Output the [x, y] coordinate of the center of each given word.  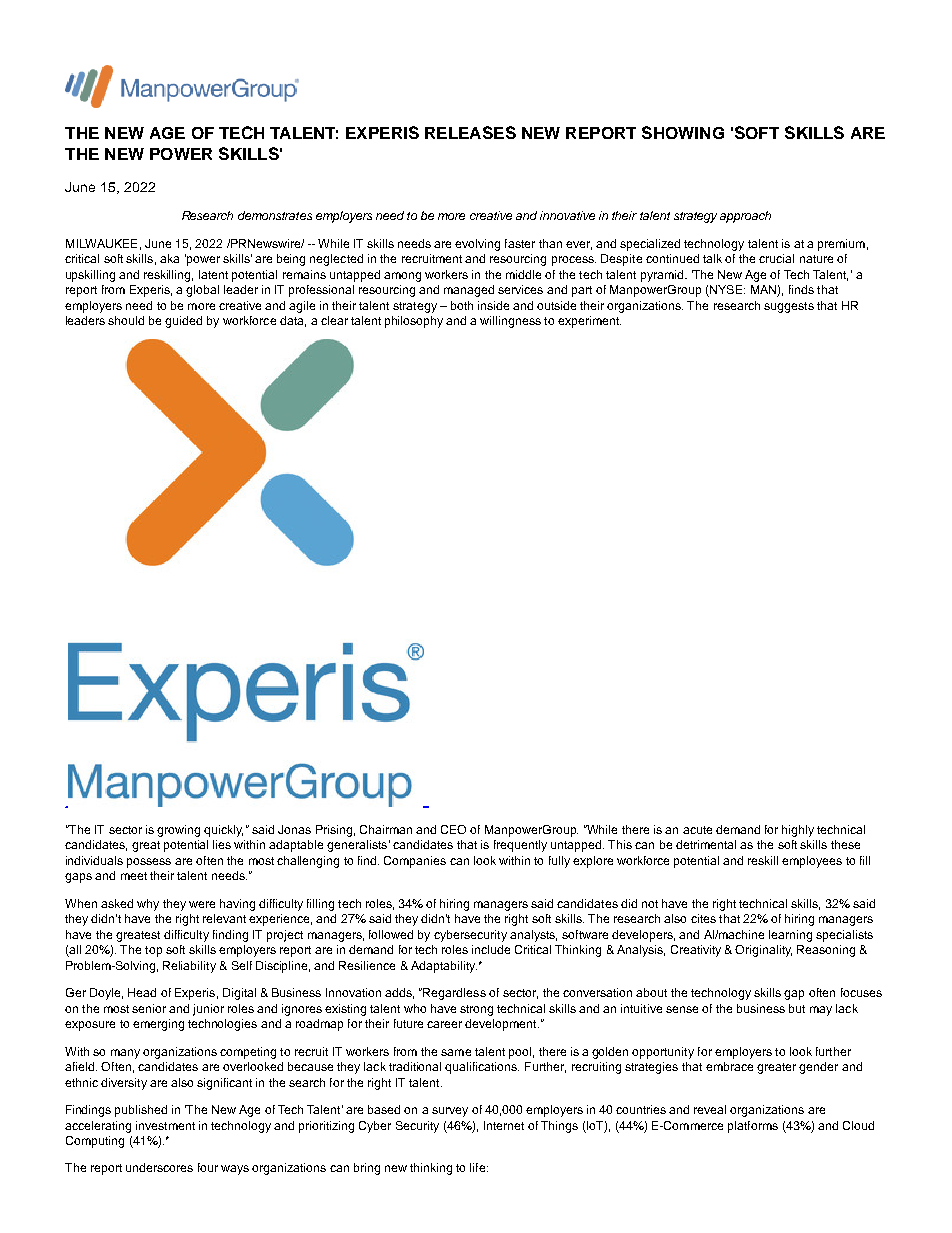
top [153, 951]
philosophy [414, 322]
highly [798, 831]
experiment [589, 322]
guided [183, 322]
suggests [789, 307]
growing [178, 831]
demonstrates [275, 215]
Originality [763, 951]
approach [745, 217]
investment [165, 1125]
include [491, 949]
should [126, 320]
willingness [510, 322]
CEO [453, 829]
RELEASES [470, 132]
